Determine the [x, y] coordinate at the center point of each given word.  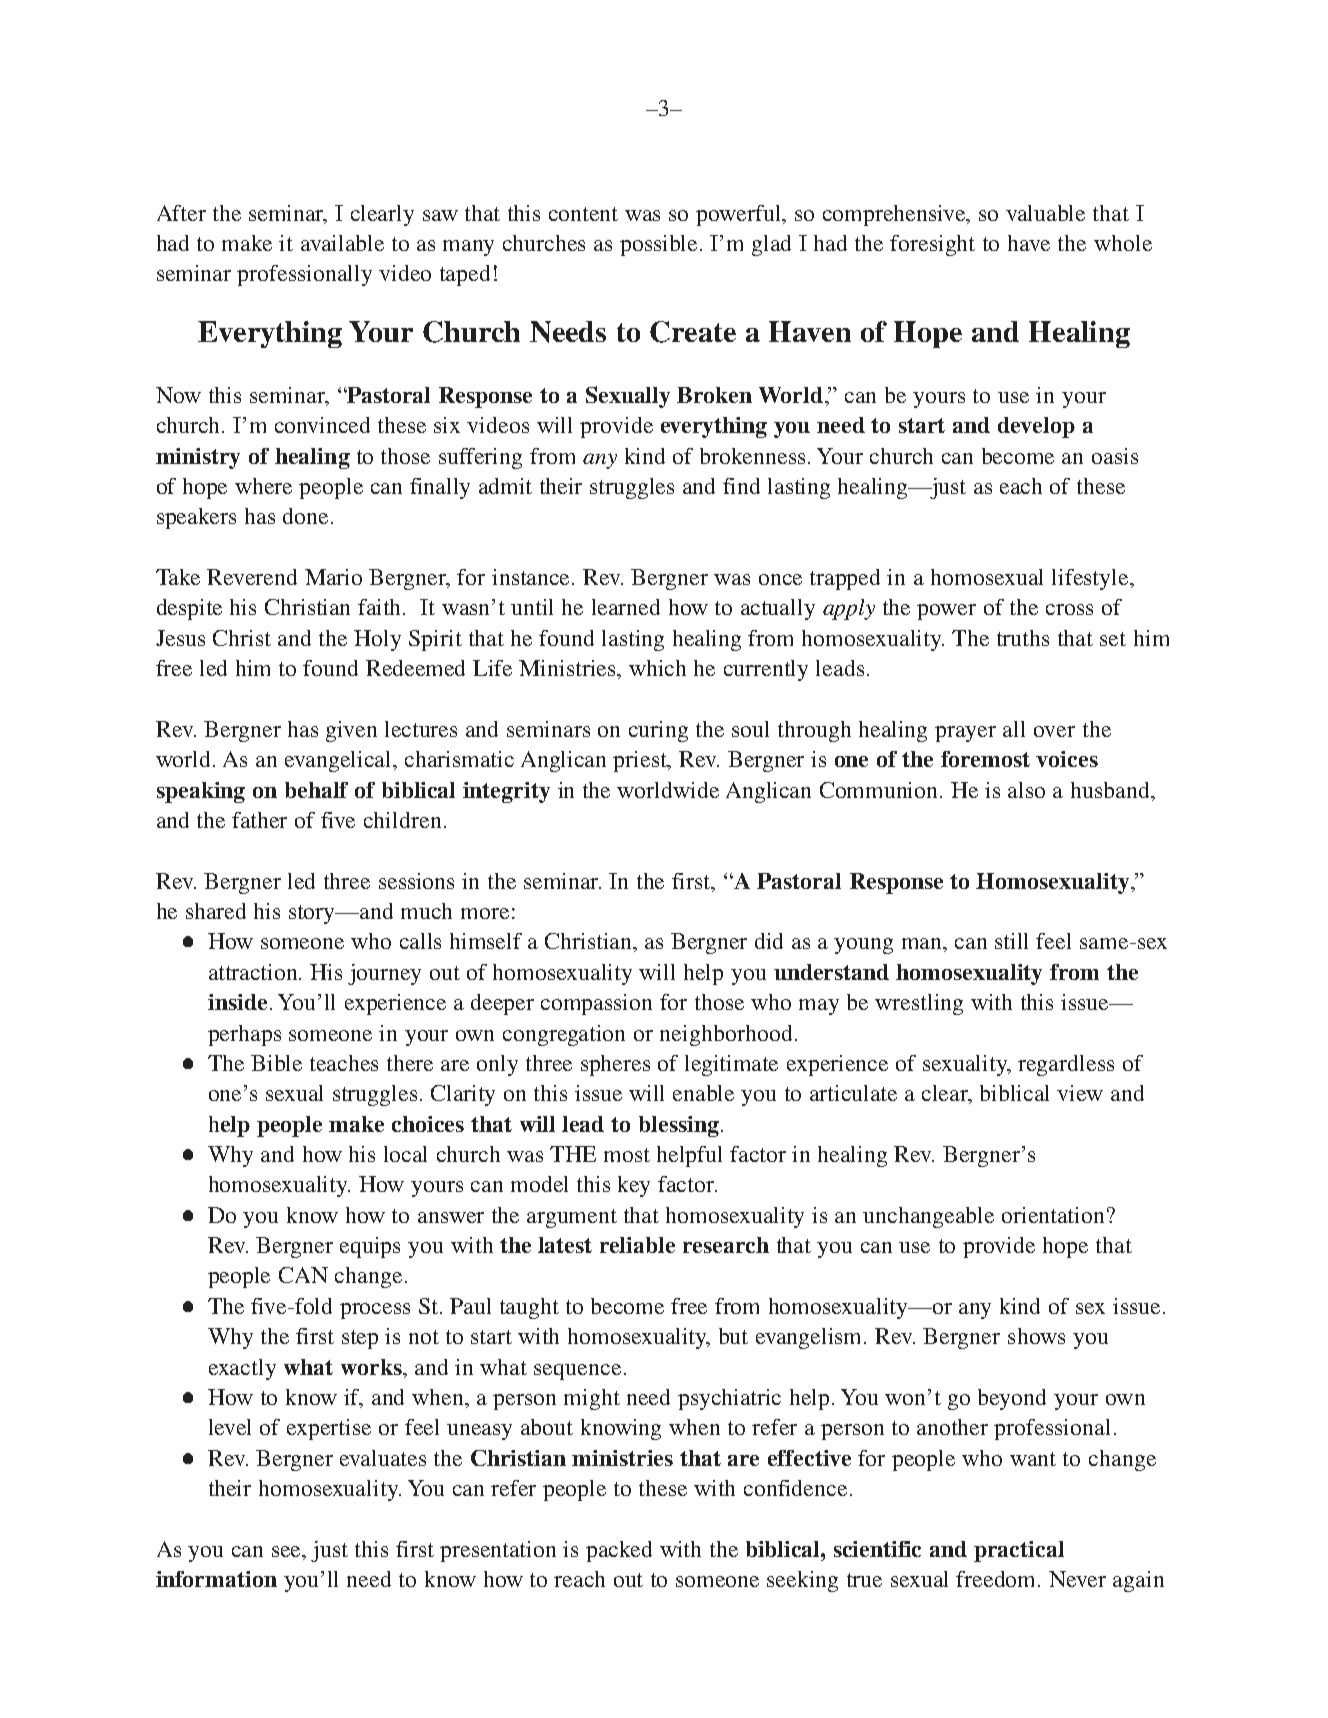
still [1011, 941]
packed [619, 1551]
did [769, 941]
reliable [637, 1245]
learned [626, 607]
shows [1036, 1336]
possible [660, 245]
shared [216, 911]
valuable [1045, 213]
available [342, 243]
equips [370, 1247]
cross [1069, 609]
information [216, 1579]
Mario [333, 577]
